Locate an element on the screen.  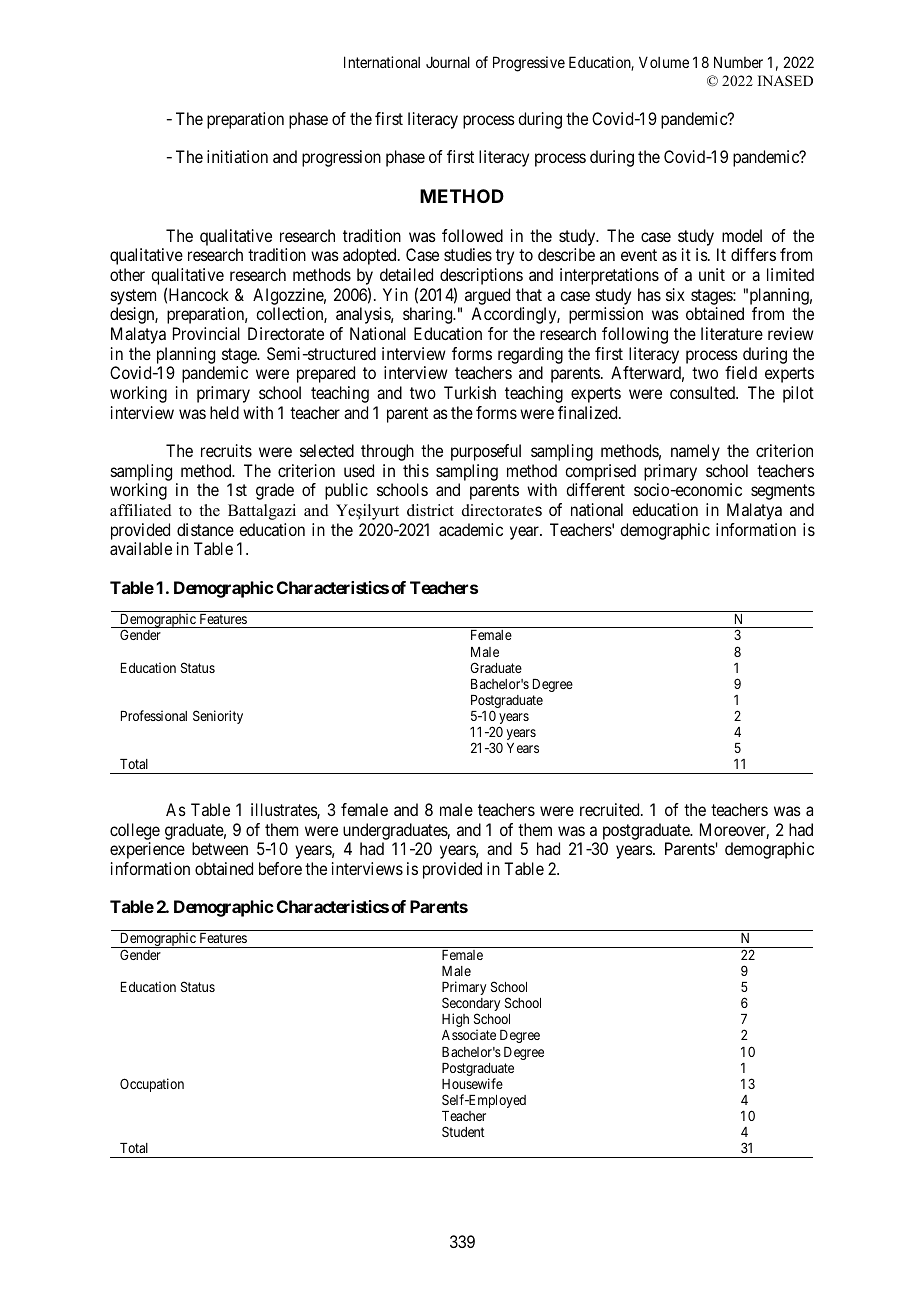
Housewife is located at coordinates (472, 1083).
